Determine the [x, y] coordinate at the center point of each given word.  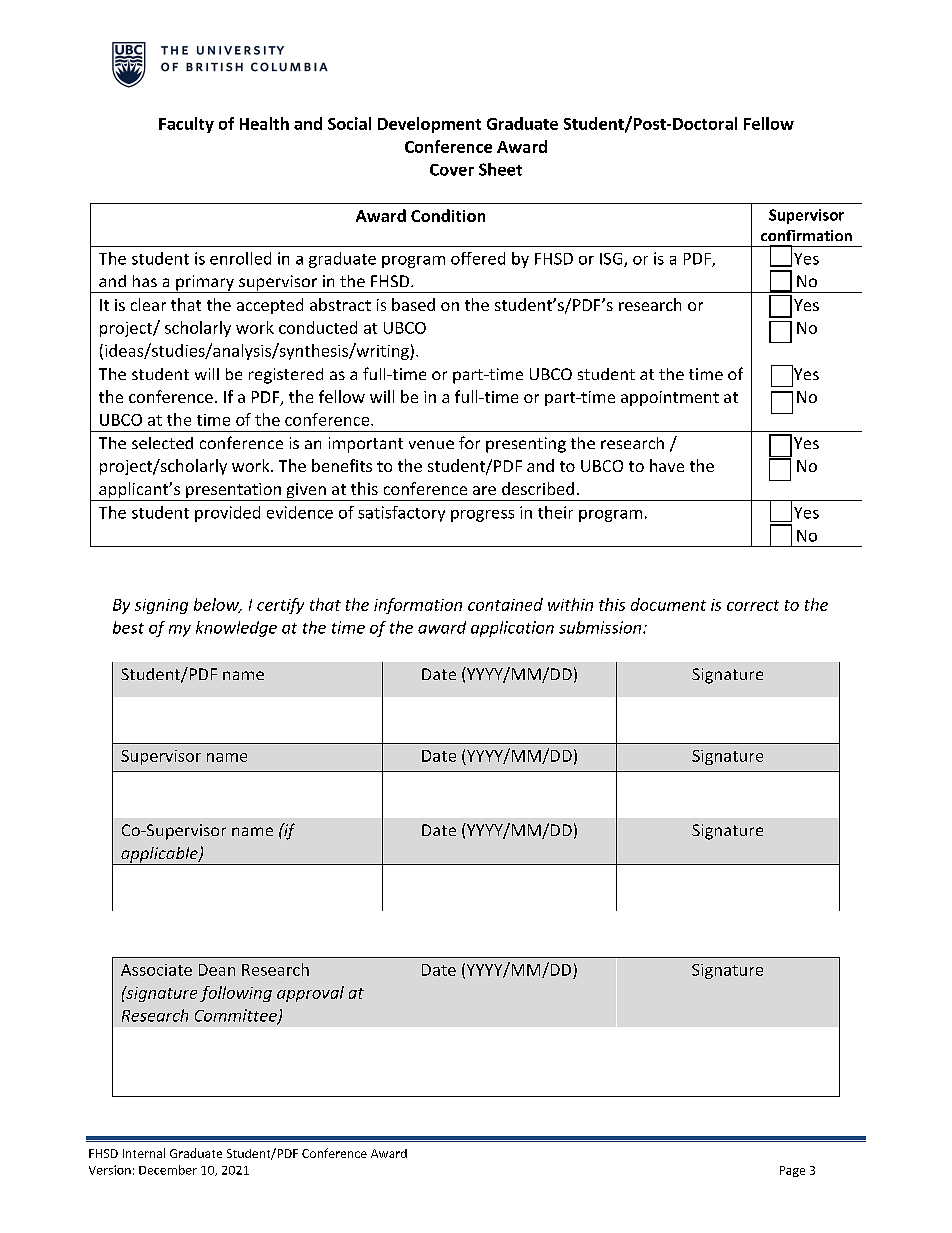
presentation [233, 492]
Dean [217, 970]
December [168, 1170]
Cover [452, 170]
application [512, 629]
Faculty [186, 125]
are [484, 490]
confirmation [806, 235]
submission [601, 627]
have [667, 465]
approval [310, 994]
